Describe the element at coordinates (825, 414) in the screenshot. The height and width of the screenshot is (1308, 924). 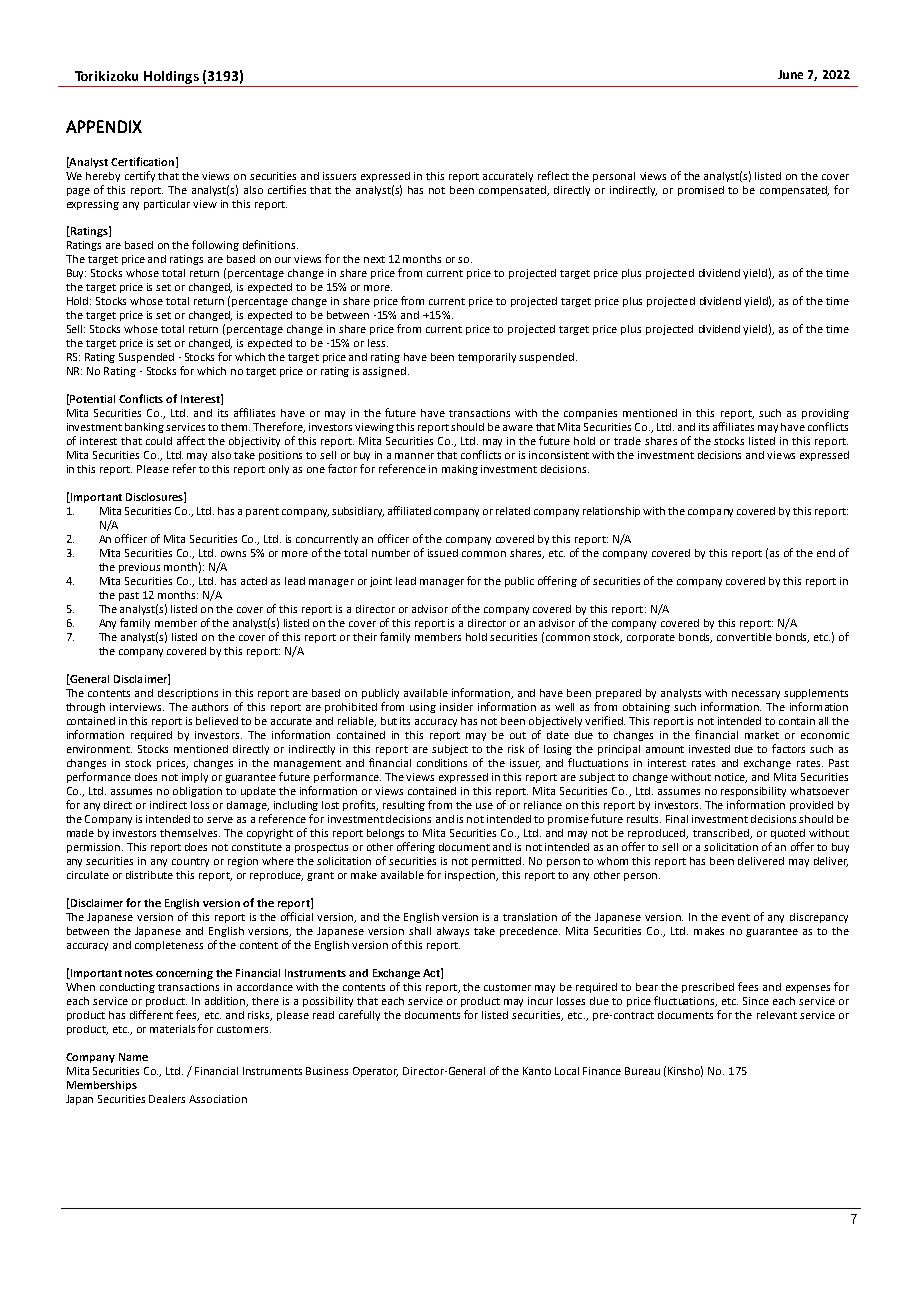
I see `providing` at that location.
